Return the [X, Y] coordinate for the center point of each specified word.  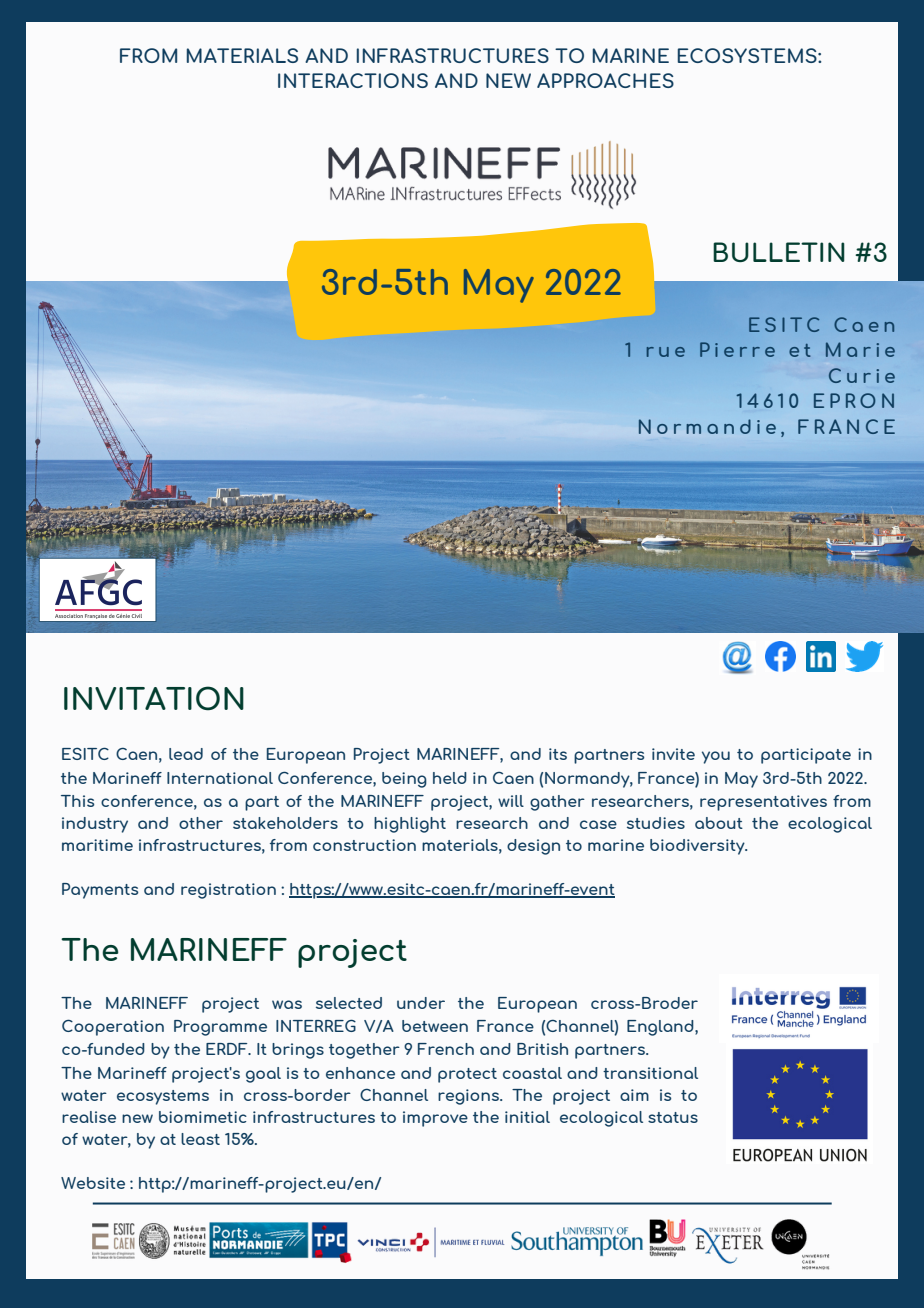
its [558, 754]
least [200, 1139]
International [220, 778]
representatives [763, 803]
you [716, 757]
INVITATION [154, 698]
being [404, 780]
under [421, 1003]
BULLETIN [779, 252]
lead [186, 754]
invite [673, 754]
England [661, 1028]
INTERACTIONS [353, 80]
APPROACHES [605, 80]
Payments [100, 891]
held [450, 778]
